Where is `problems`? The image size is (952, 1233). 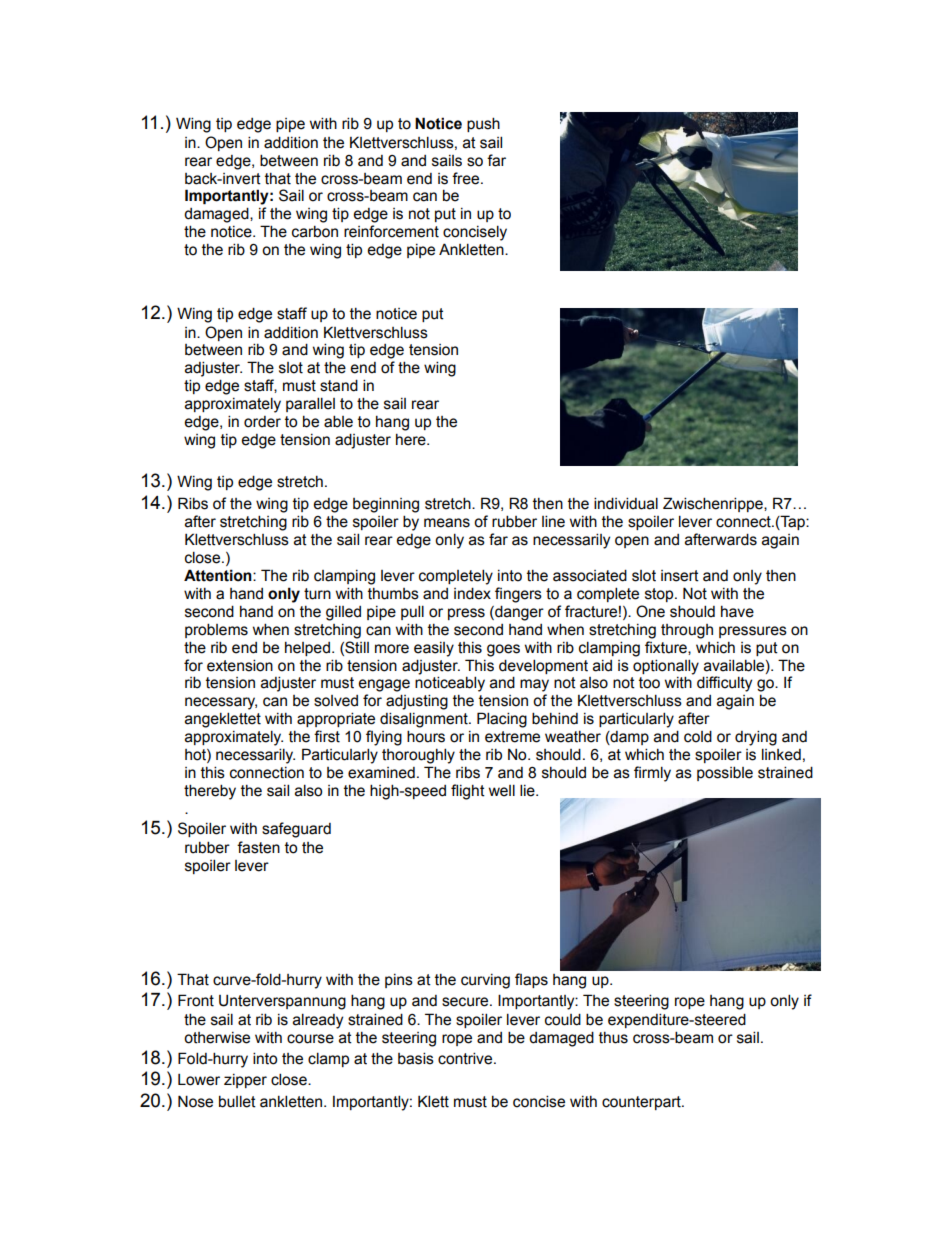 problems is located at coordinates (216, 630).
